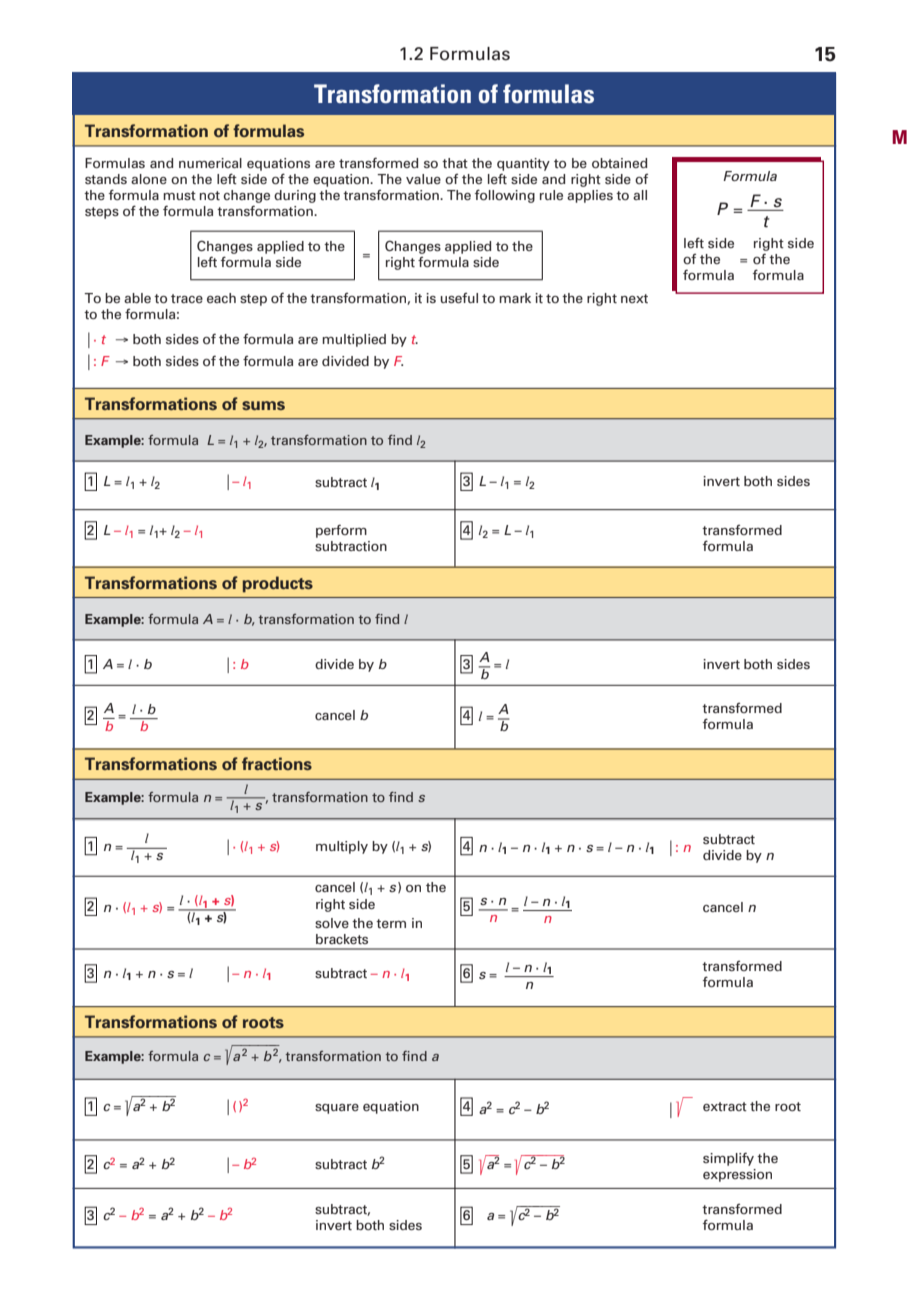 The image size is (924, 1303). What do you see at coordinates (278, 584) in the screenshot?
I see `products` at bounding box center [278, 584].
